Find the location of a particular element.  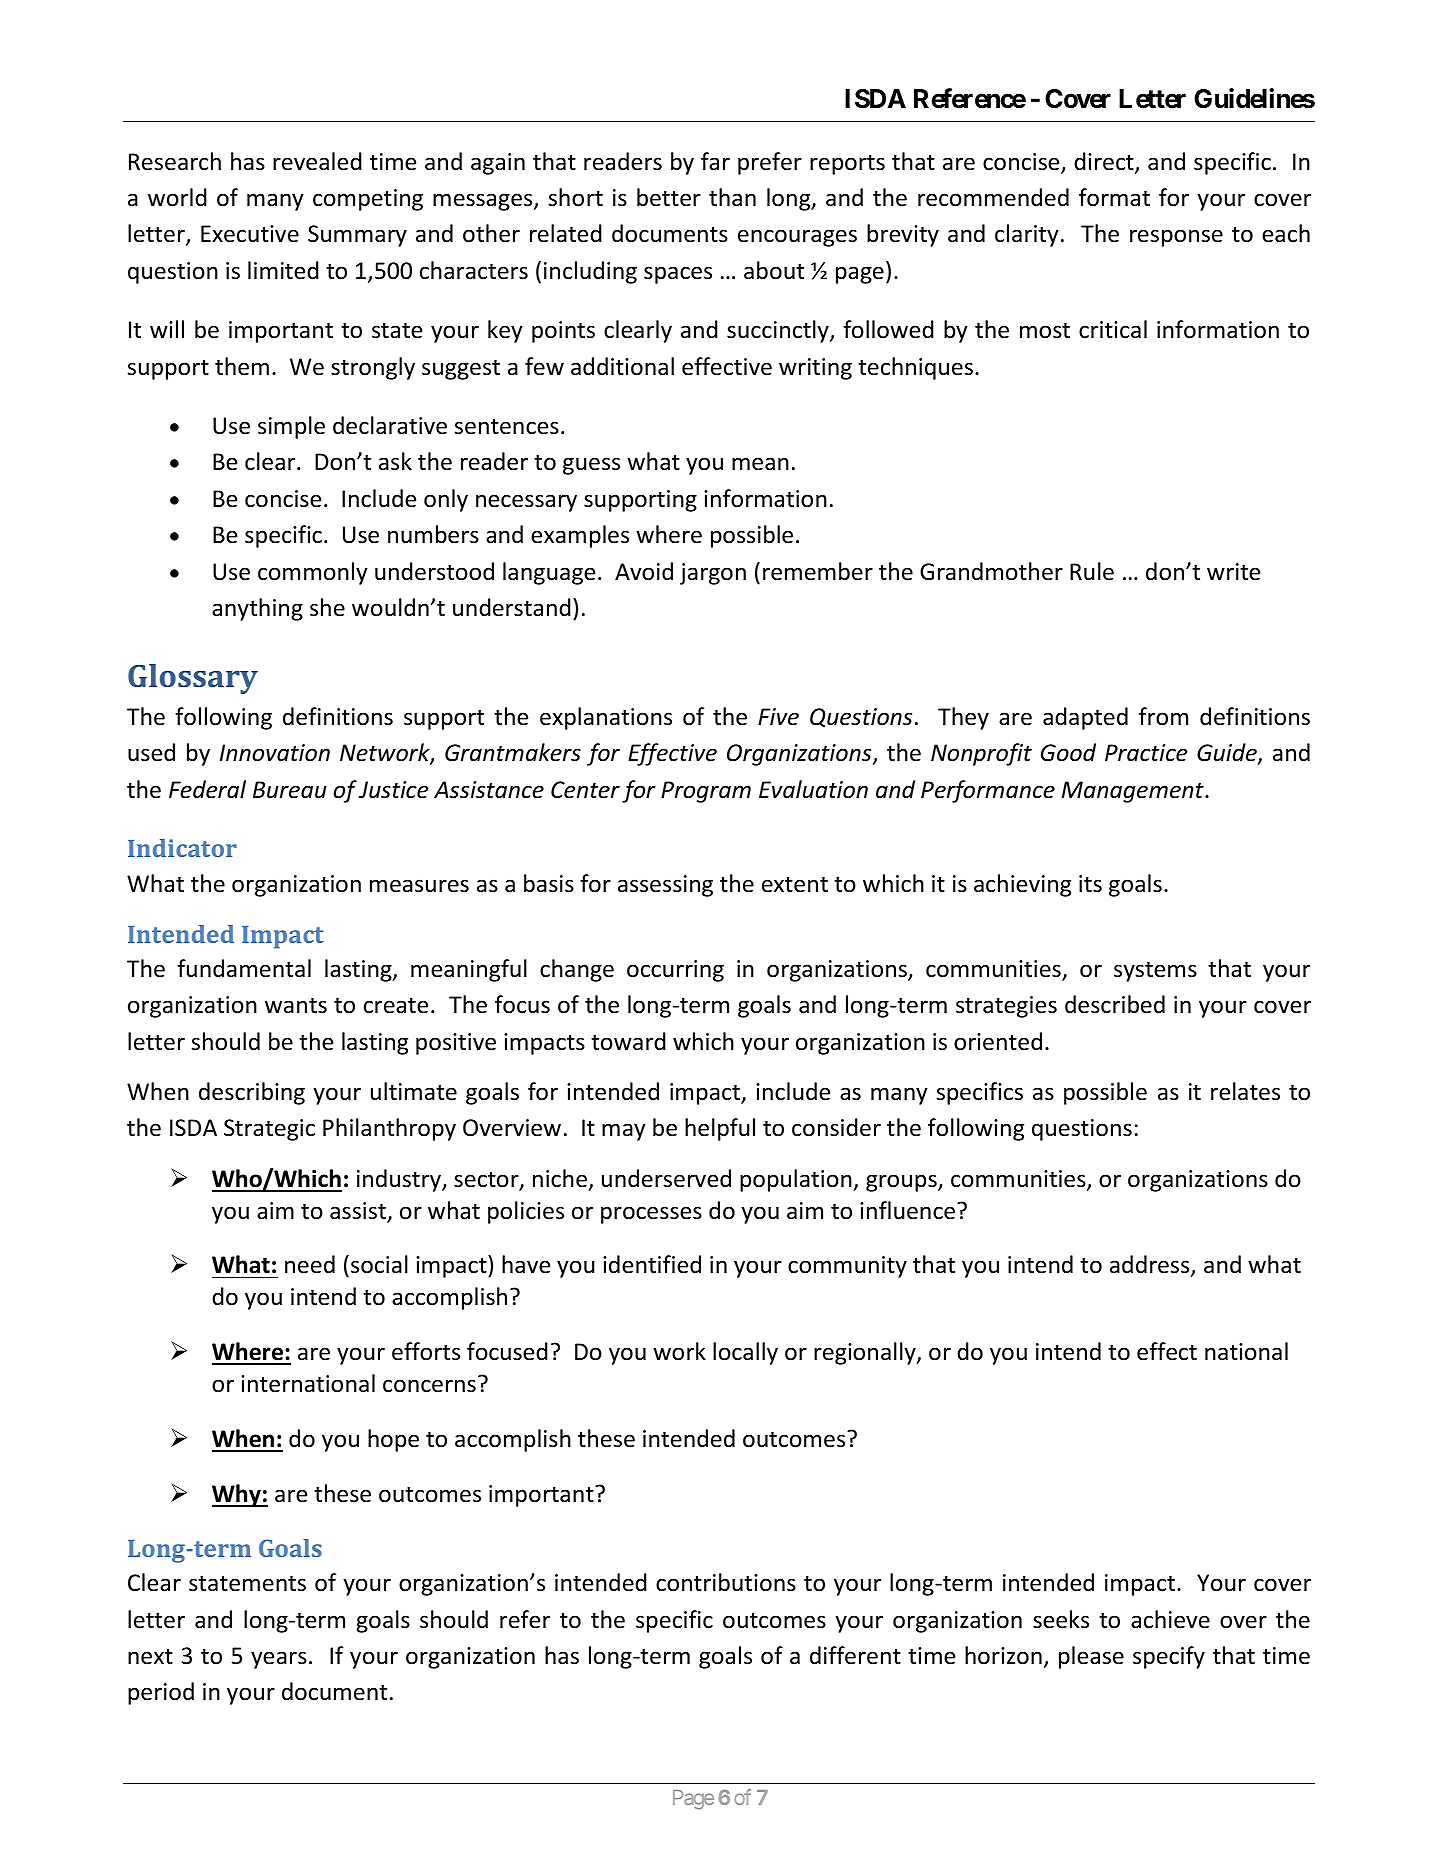

contributions is located at coordinates (726, 1582).
